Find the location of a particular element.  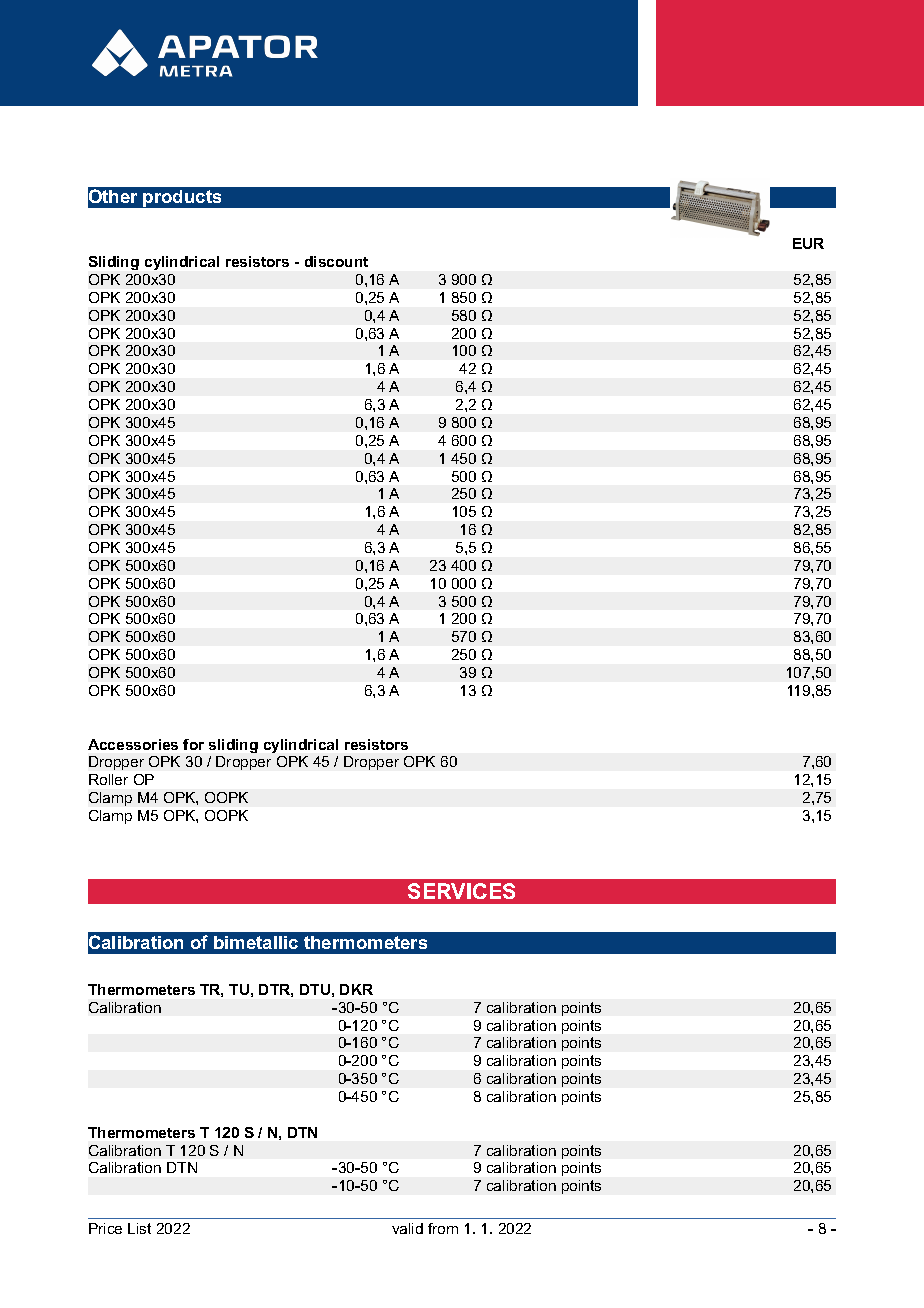

List is located at coordinates (139, 1228).
